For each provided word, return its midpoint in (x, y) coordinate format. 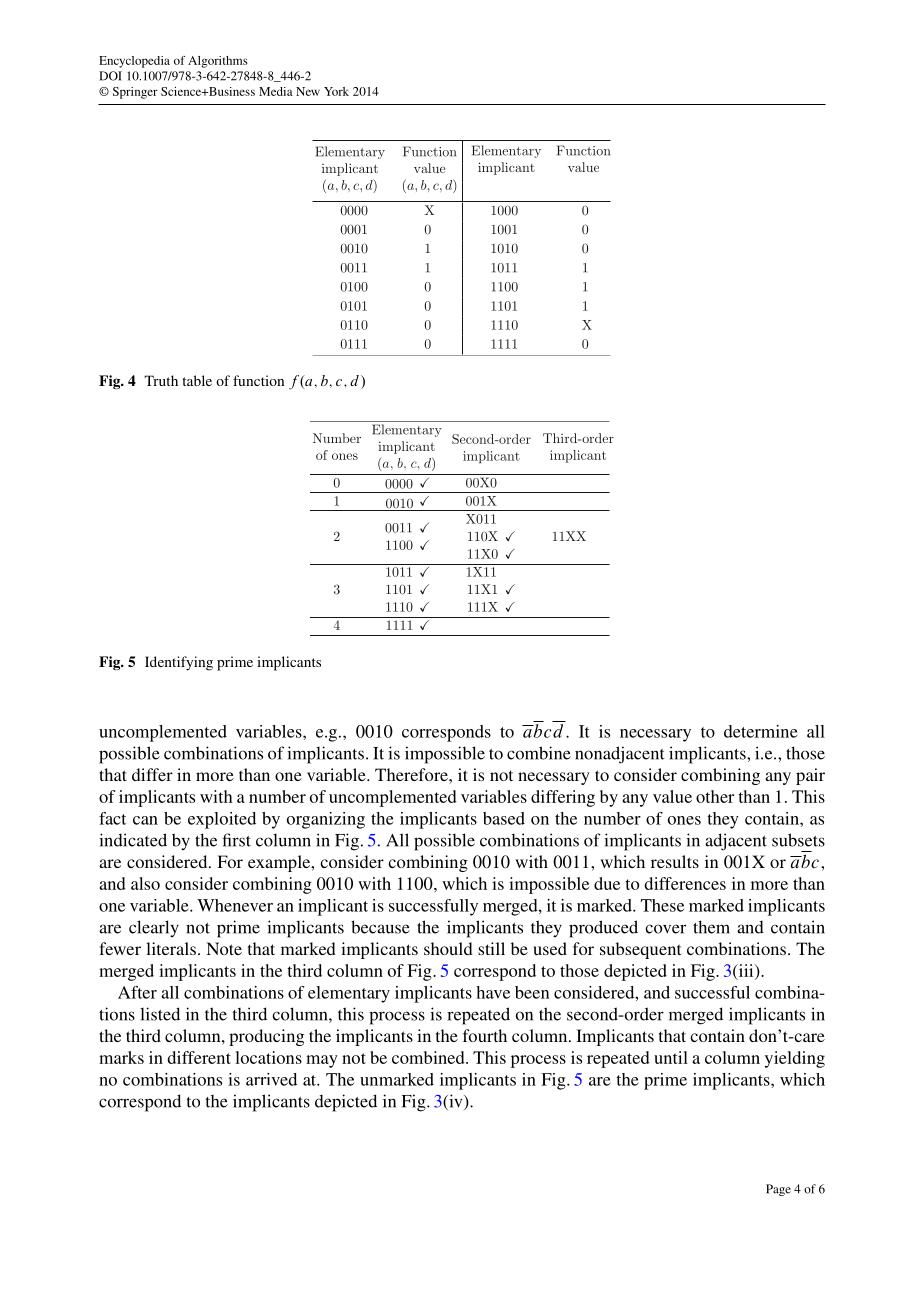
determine (761, 731)
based (504, 818)
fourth (485, 1035)
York (336, 91)
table (197, 380)
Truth (161, 380)
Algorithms (218, 62)
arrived (271, 1079)
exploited (222, 820)
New (308, 91)
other (715, 796)
